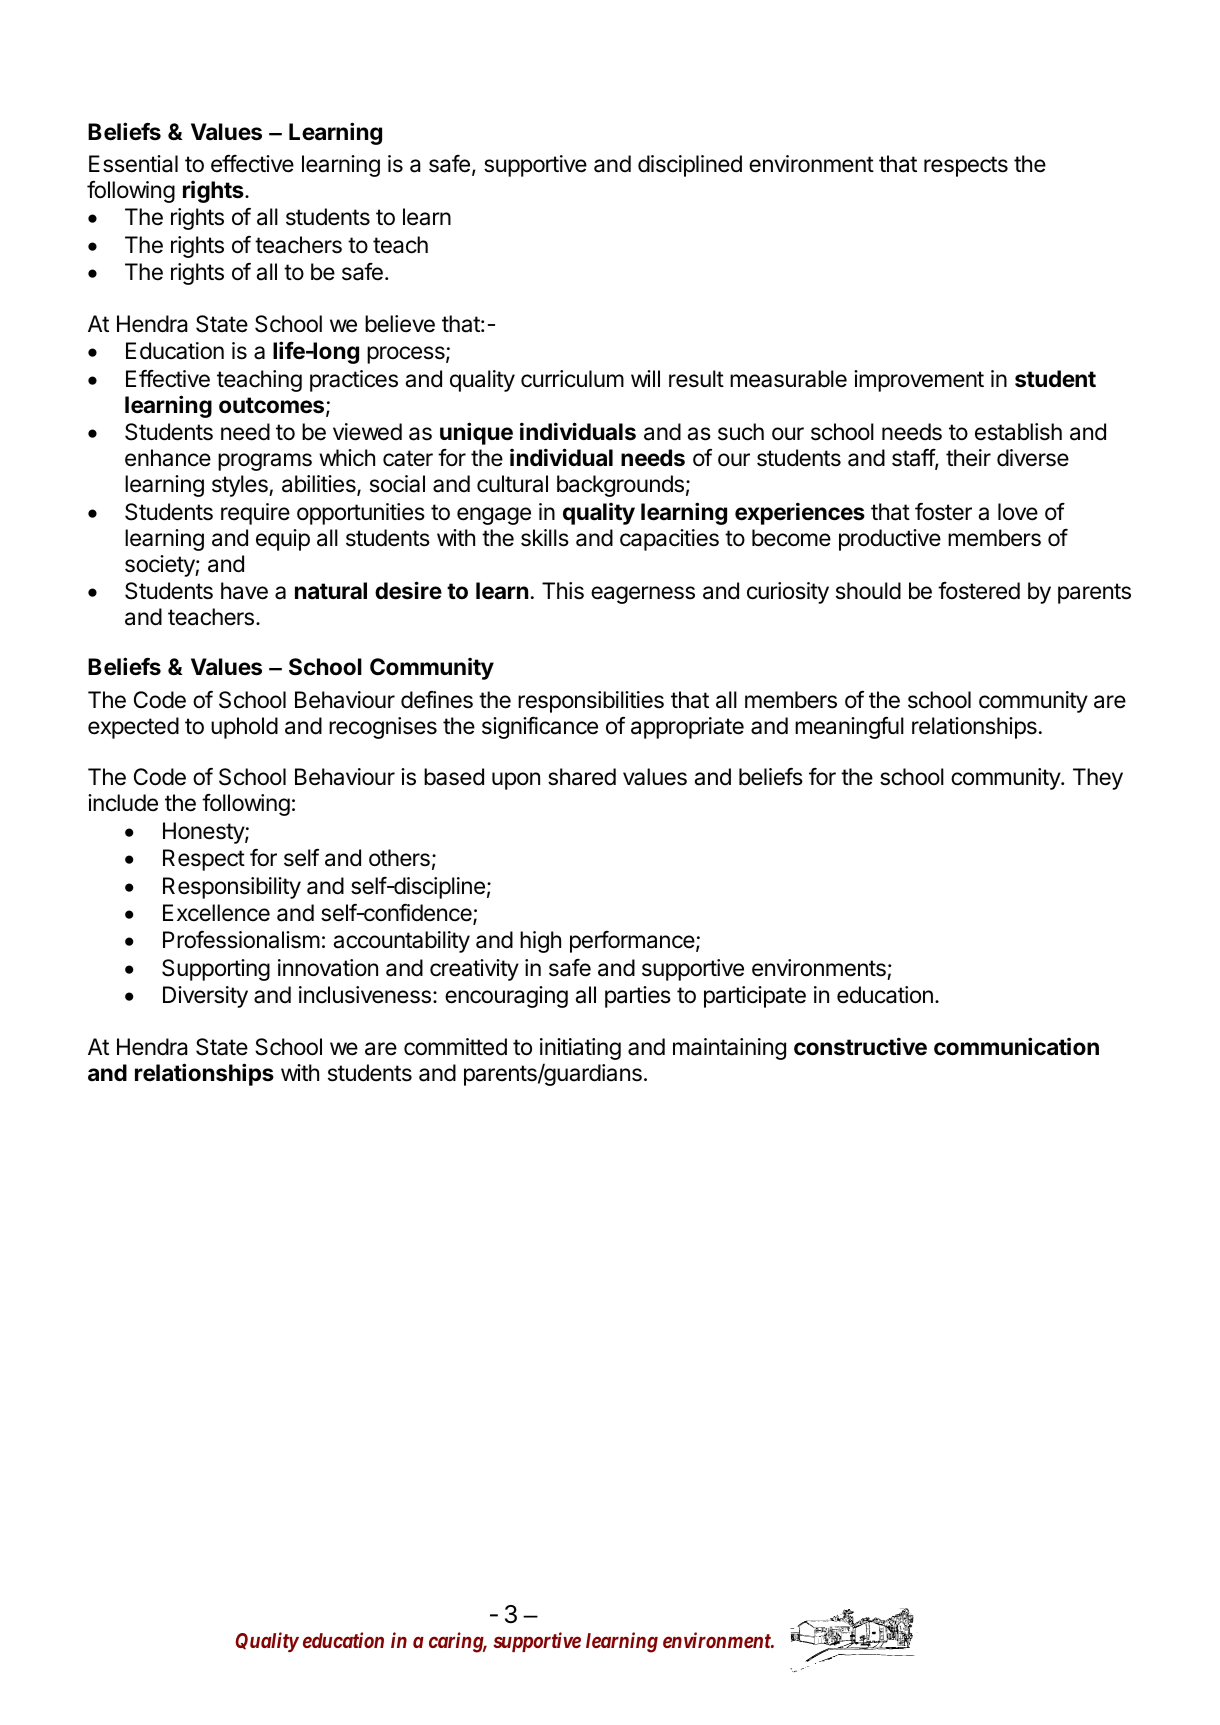  I want to click on eagerness, so click(643, 595).
